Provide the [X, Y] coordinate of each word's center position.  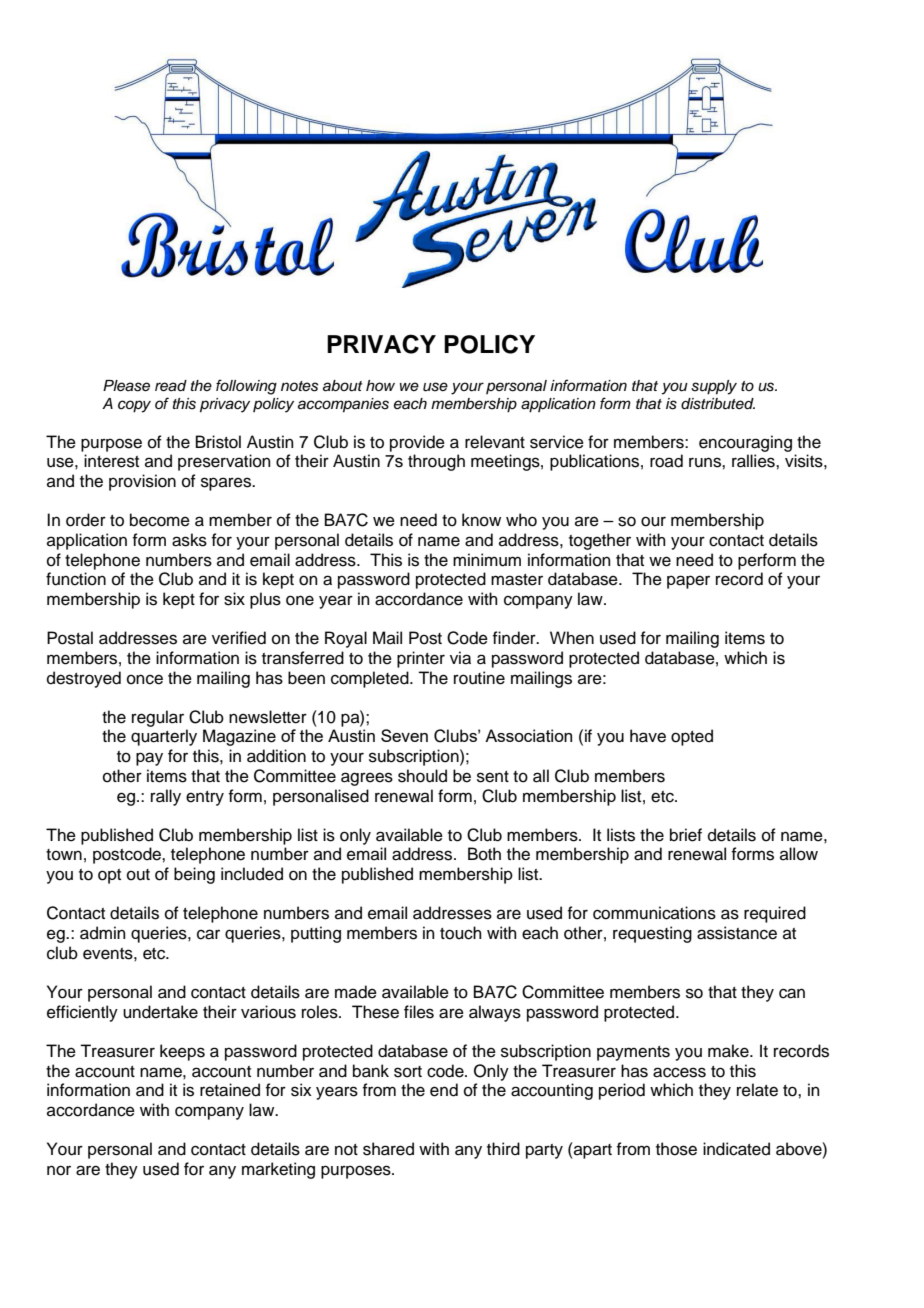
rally [166, 797]
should [422, 776]
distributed [718, 404]
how [380, 385]
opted [692, 737]
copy [134, 406]
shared [388, 1149]
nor [59, 1170]
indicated [736, 1149]
